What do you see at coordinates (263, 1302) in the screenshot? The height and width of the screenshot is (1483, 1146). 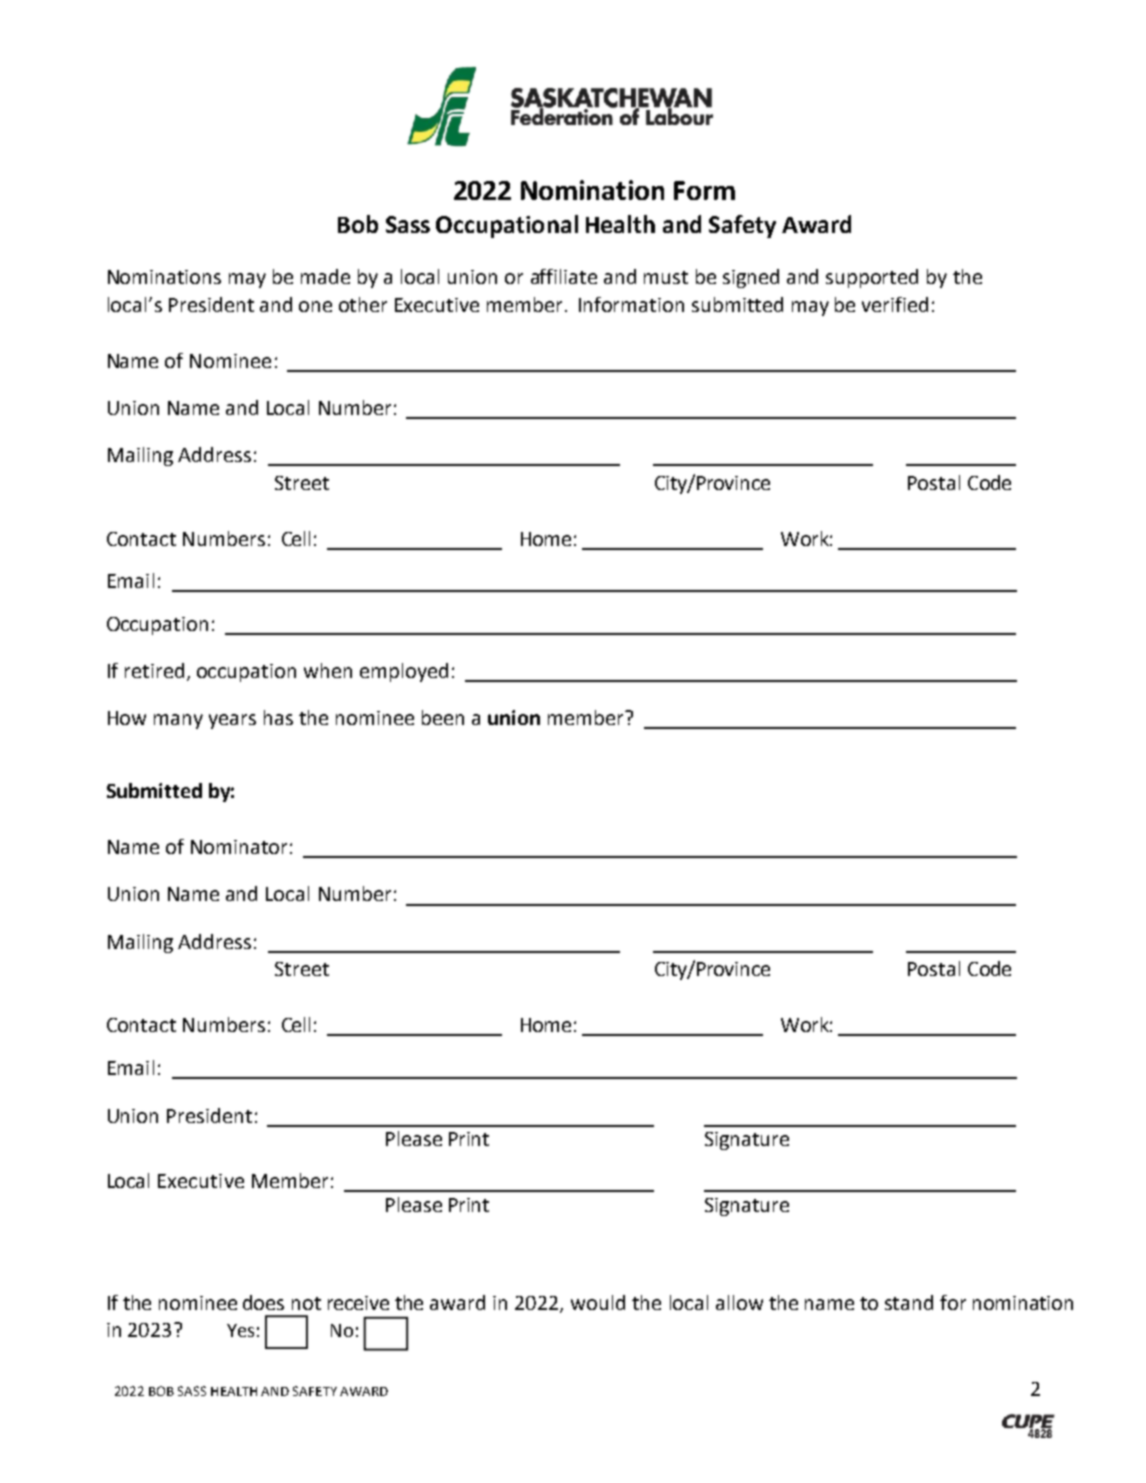 I see `does` at bounding box center [263, 1302].
